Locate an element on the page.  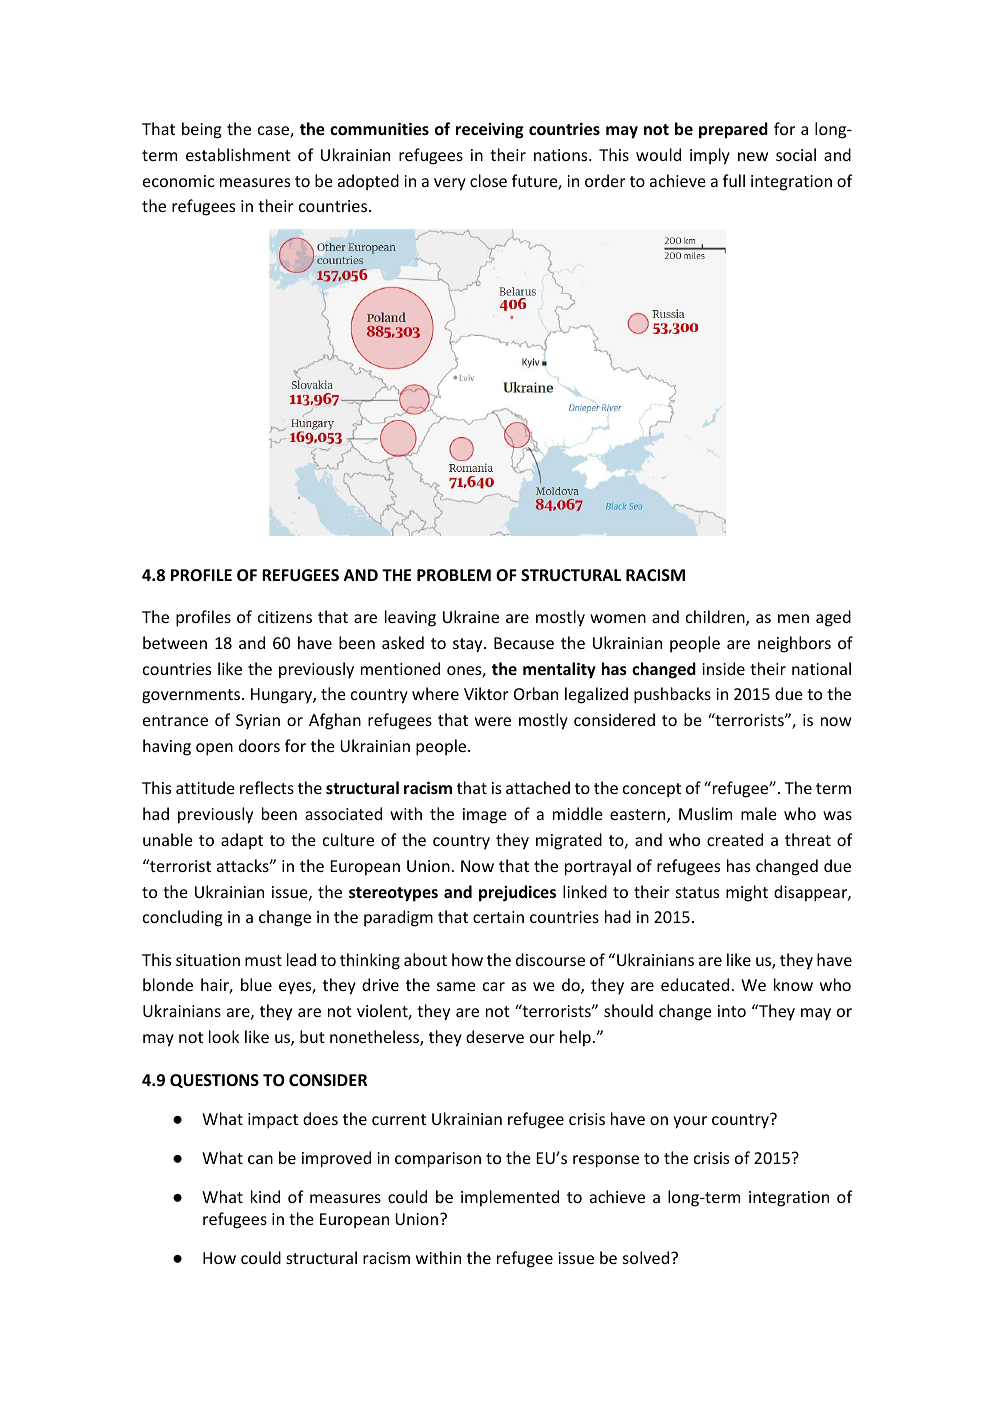
kind is located at coordinates (265, 1196).
